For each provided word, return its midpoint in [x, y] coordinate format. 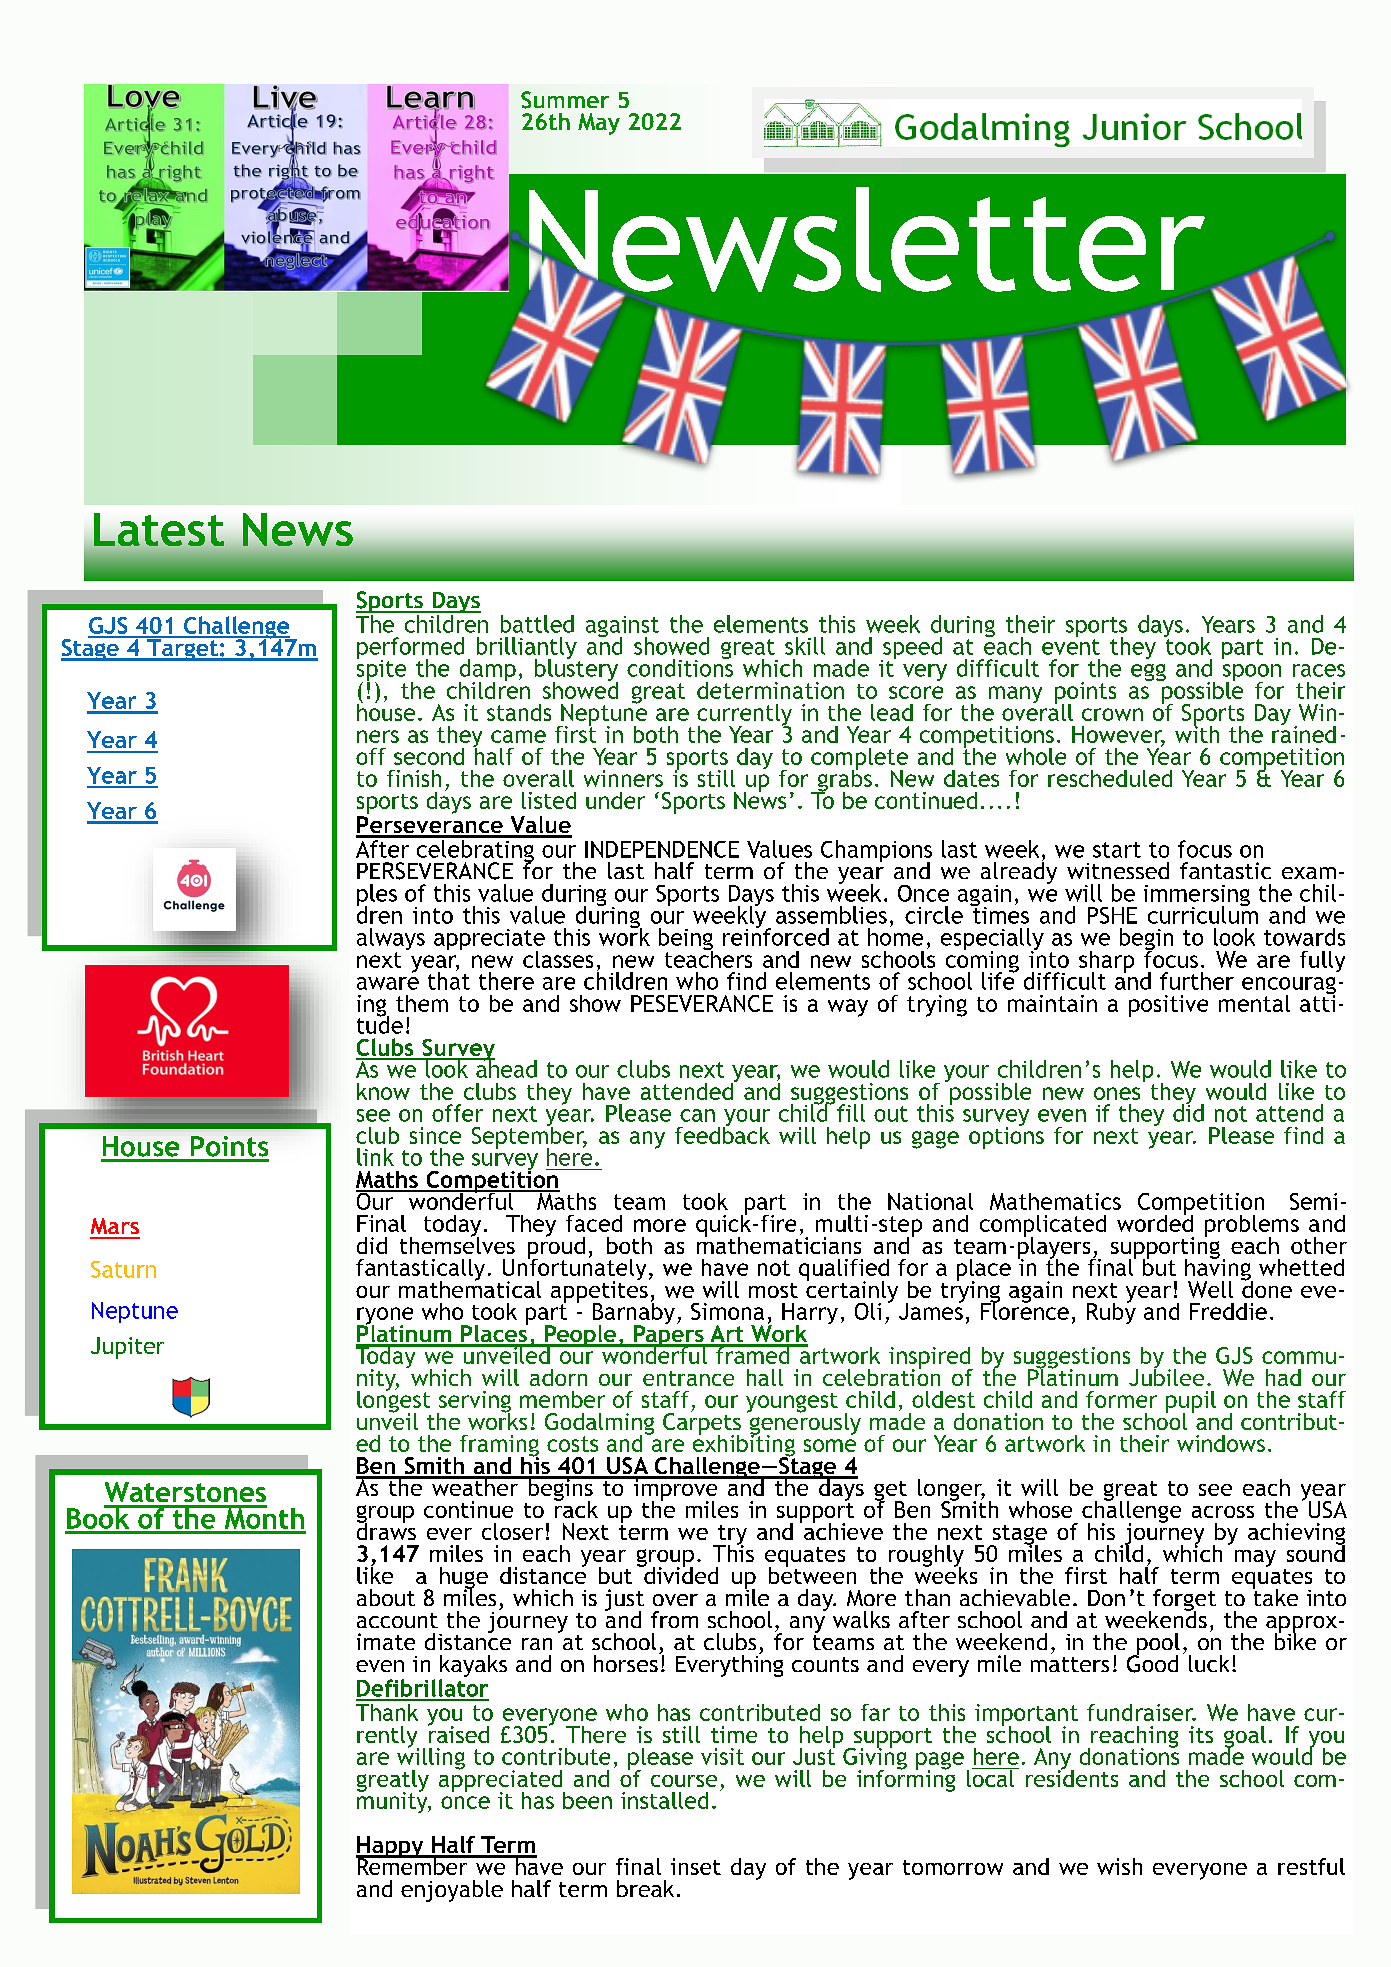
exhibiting [744, 1445]
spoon [1252, 674]
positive [1168, 1006]
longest [393, 1401]
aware [388, 983]
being [686, 940]
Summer [565, 100]
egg [1148, 672]
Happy [391, 1848]
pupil [1191, 1403]
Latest [159, 529]
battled [537, 624]
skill [805, 646]
